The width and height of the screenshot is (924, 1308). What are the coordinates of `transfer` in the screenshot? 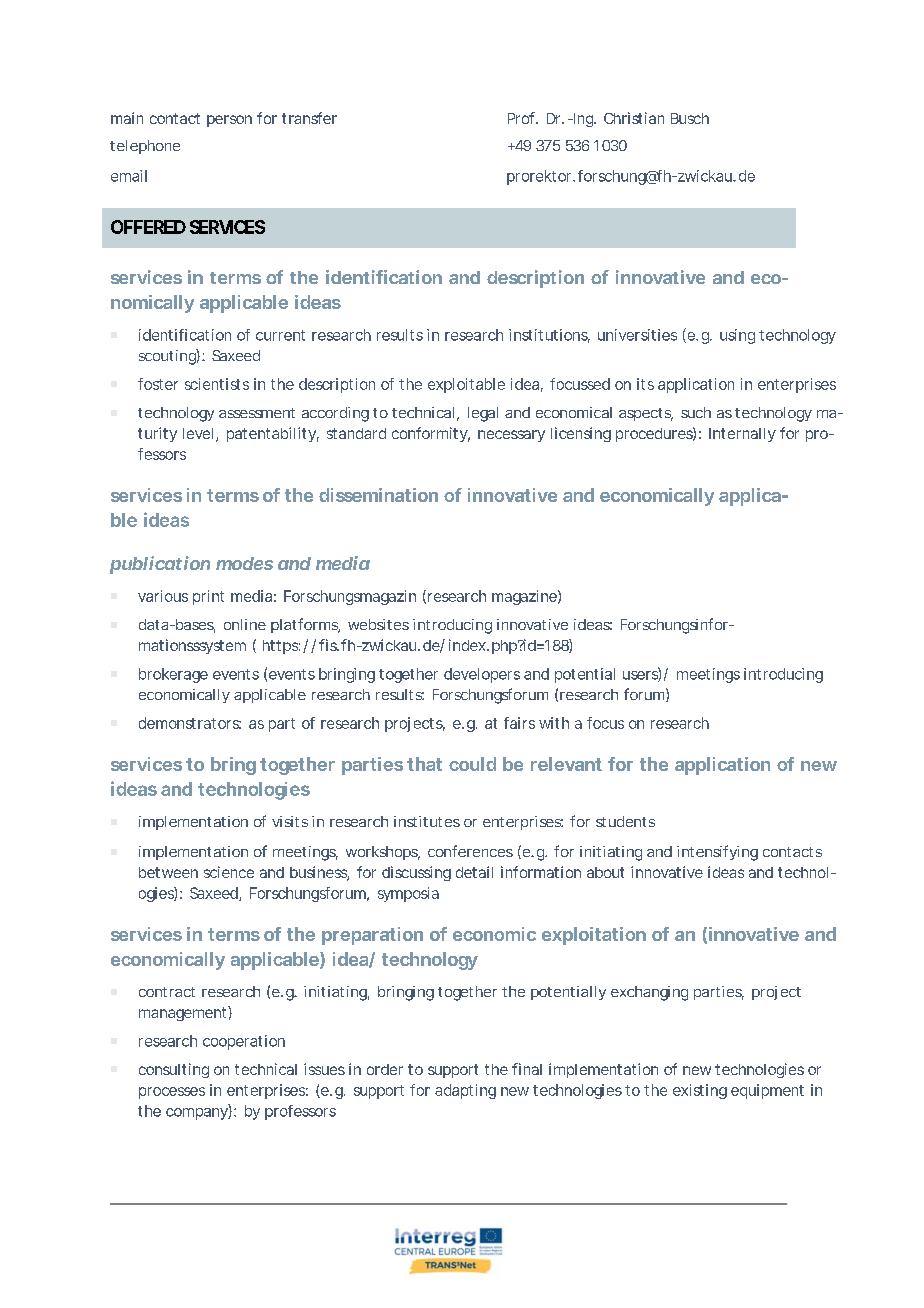 It's located at (309, 118).
